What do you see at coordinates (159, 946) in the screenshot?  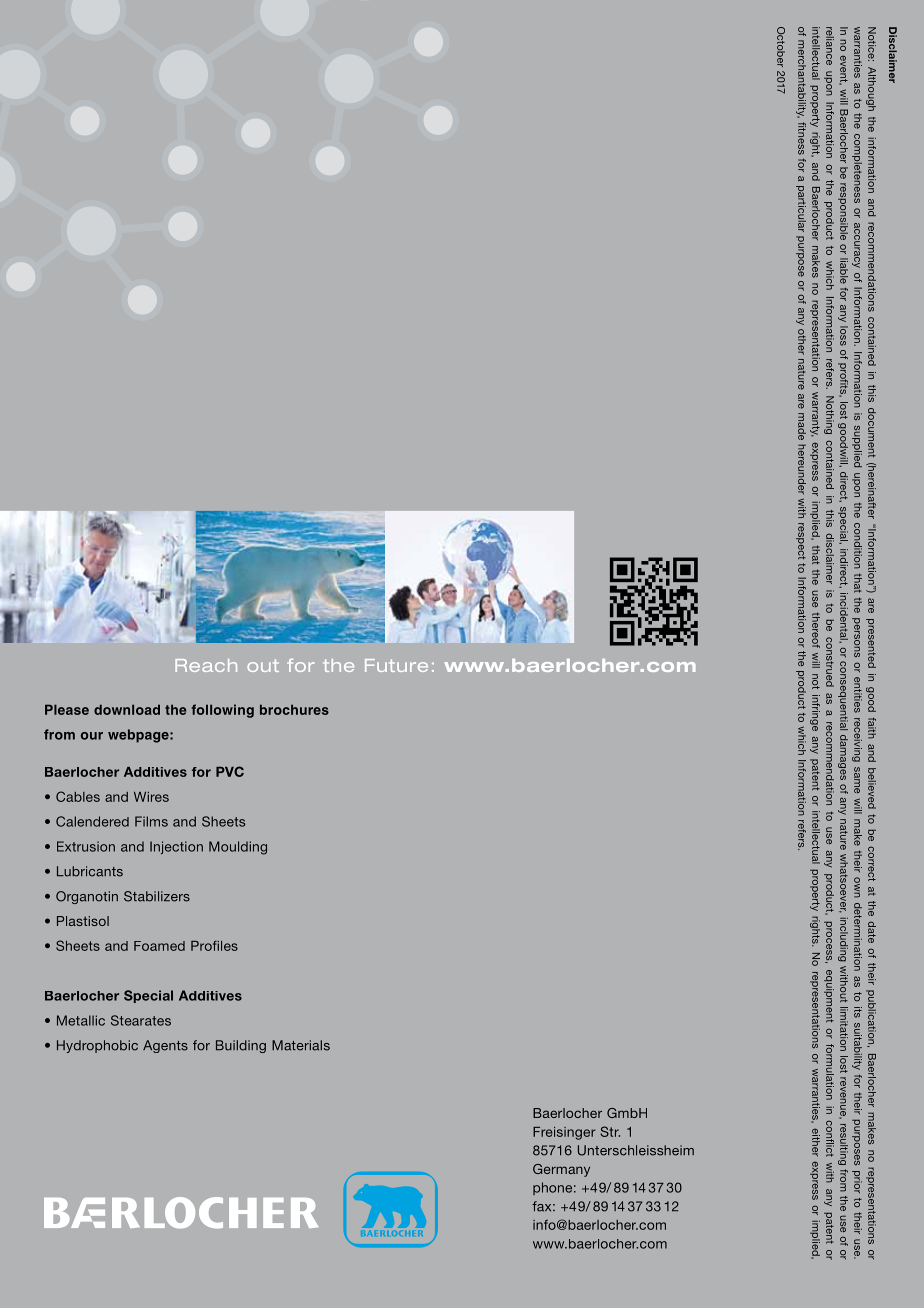 I see `Foamed` at bounding box center [159, 946].
